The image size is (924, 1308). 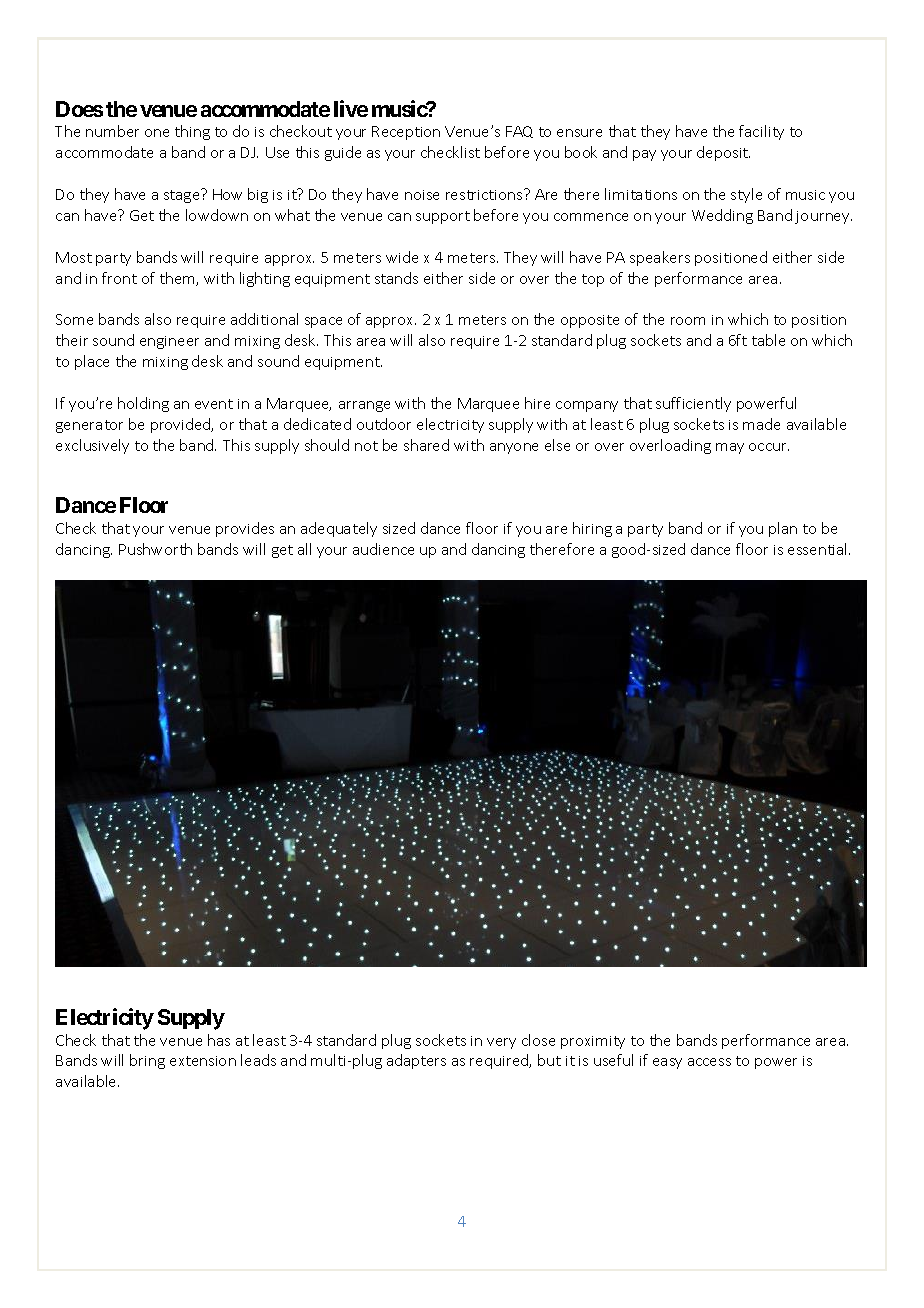 I want to click on adapters, so click(x=416, y=1061).
